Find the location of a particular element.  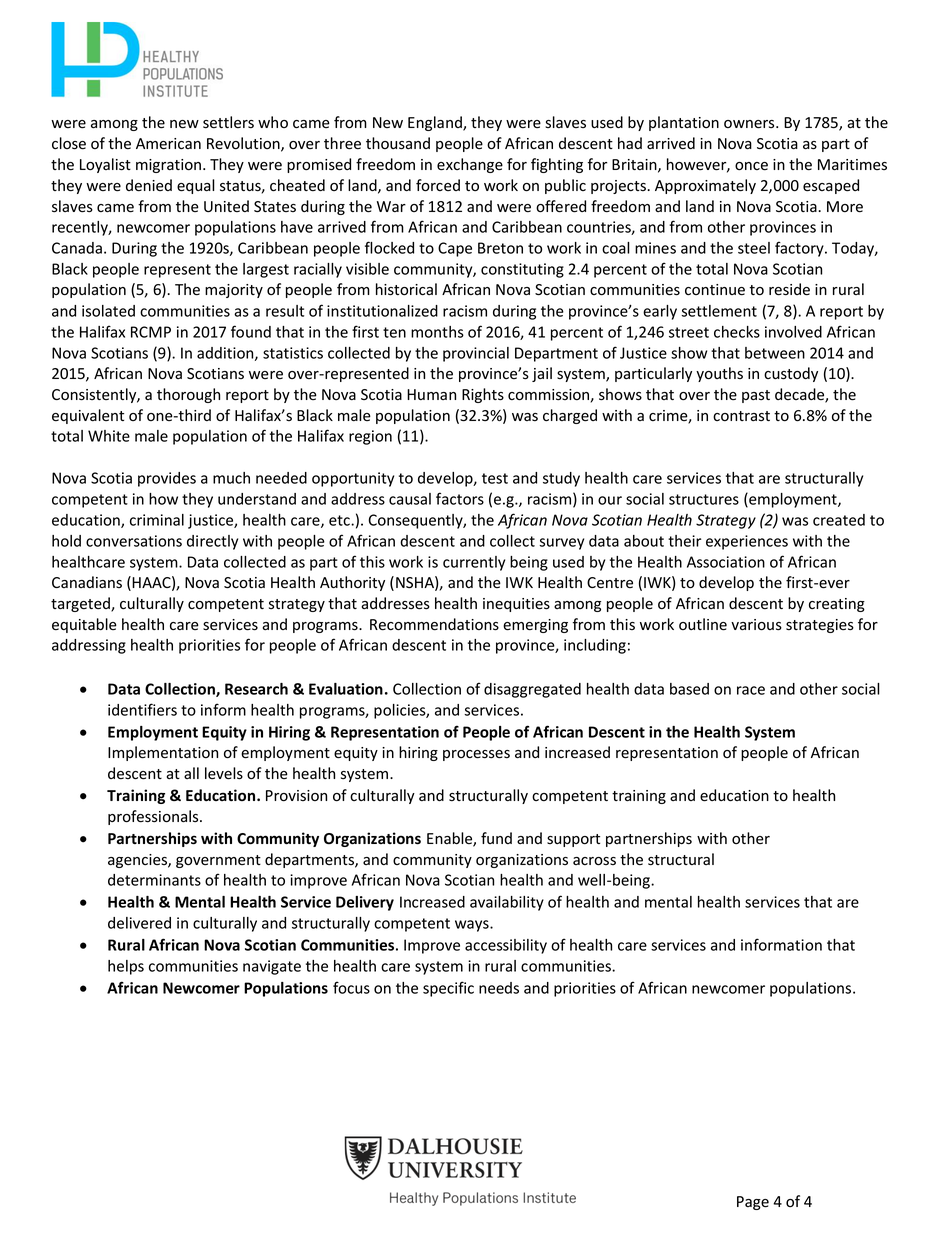

exchange is located at coordinates (470, 165).
